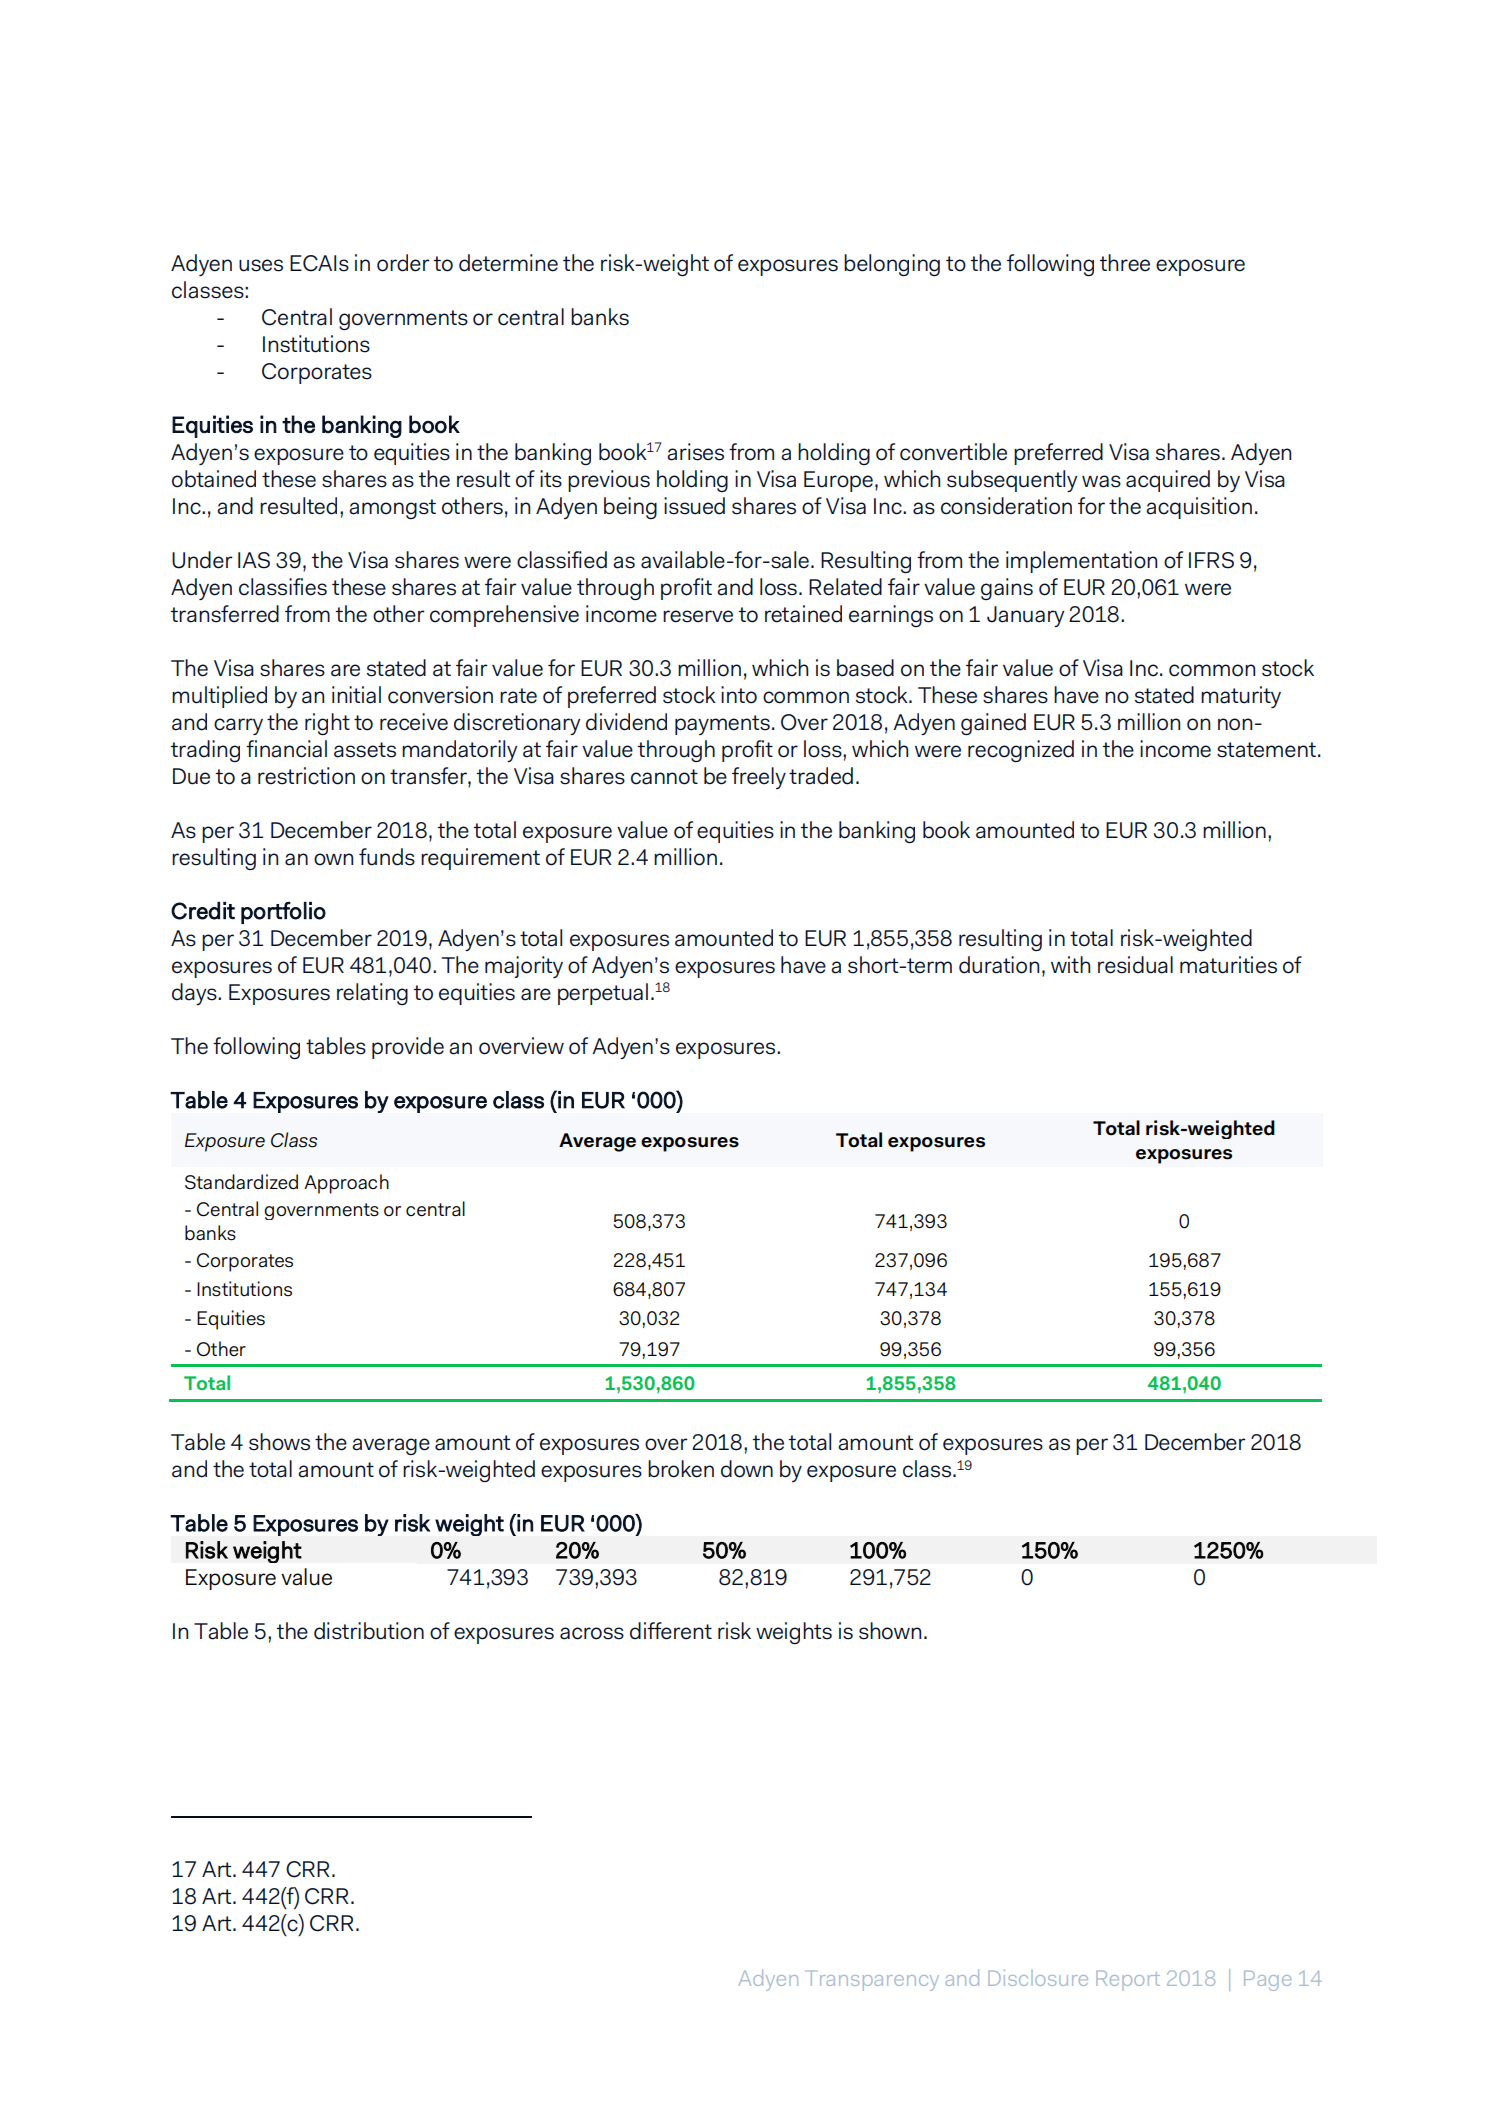 The image size is (1488, 2106). I want to click on uses, so click(261, 265).
